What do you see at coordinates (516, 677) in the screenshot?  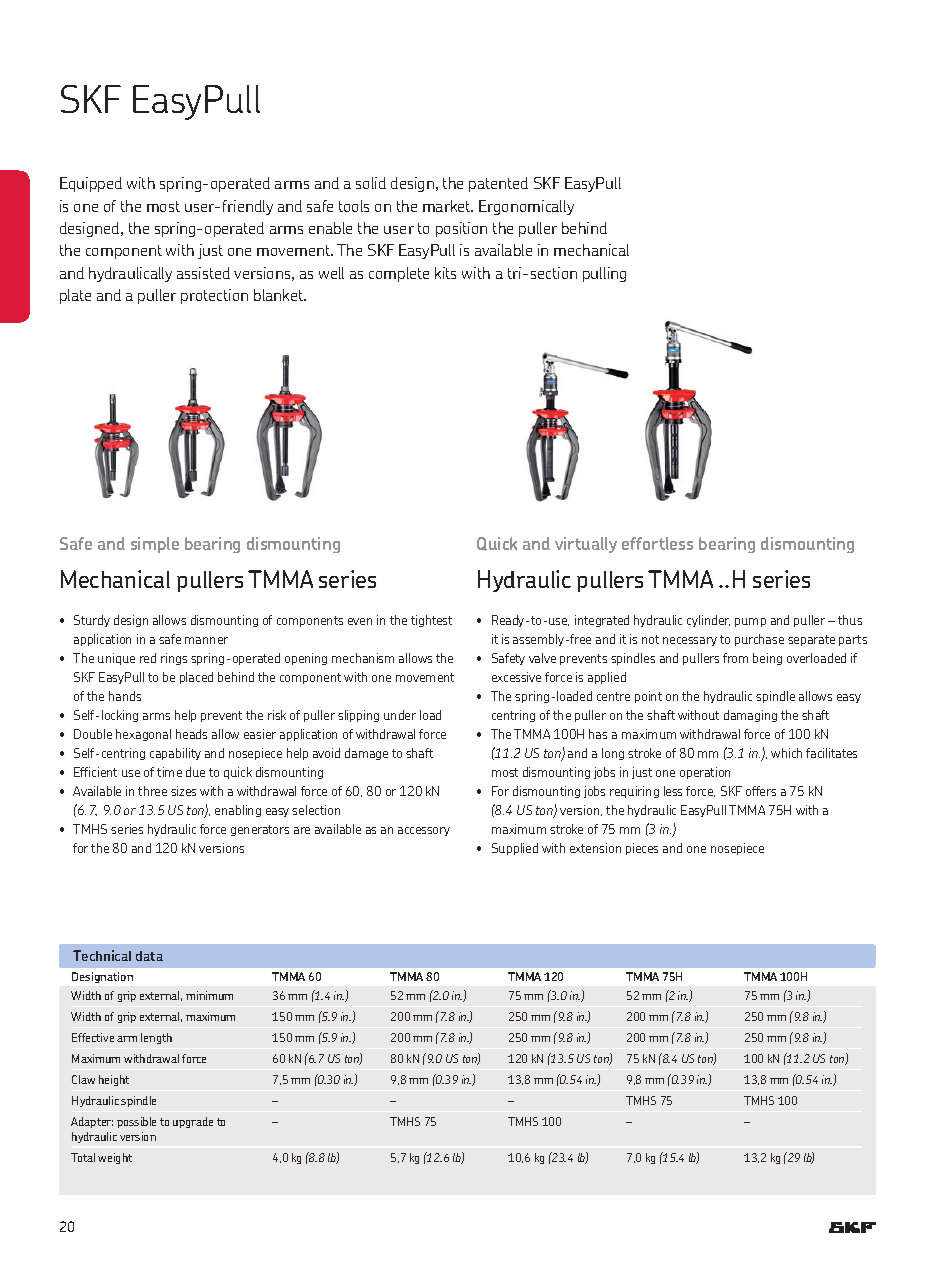 I see `excessive` at bounding box center [516, 677].
